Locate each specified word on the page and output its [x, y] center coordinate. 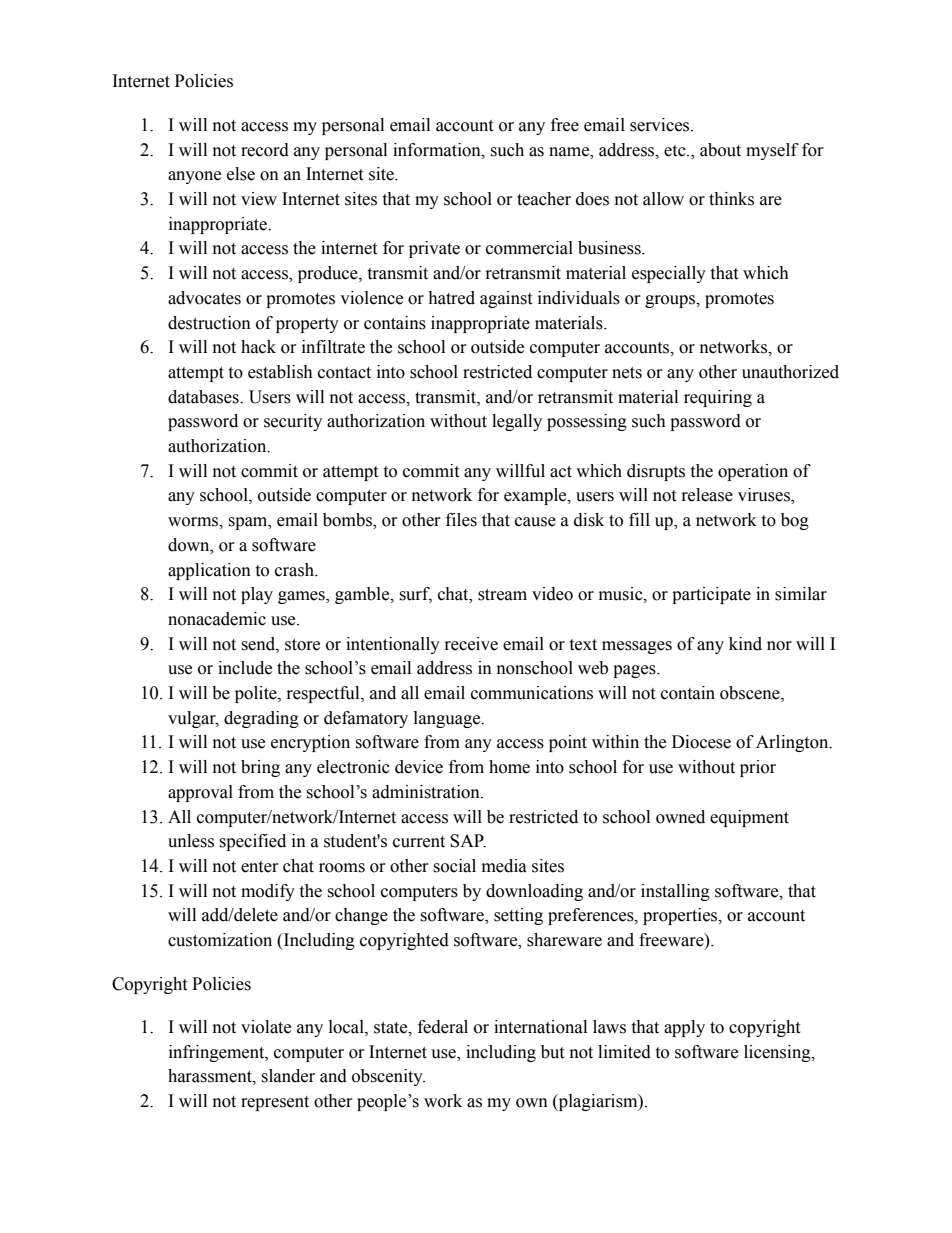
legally [517, 422]
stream [502, 595]
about [720, 150]
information [438, 150]
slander [288, 1076]
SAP [468, 841]
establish [280, 372]
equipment [749, 818]
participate [711, 595]
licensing [778, 1053]
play [257, 595]
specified [252, 842]
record [265, 150]
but [552, 1052]
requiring [718, 398]
